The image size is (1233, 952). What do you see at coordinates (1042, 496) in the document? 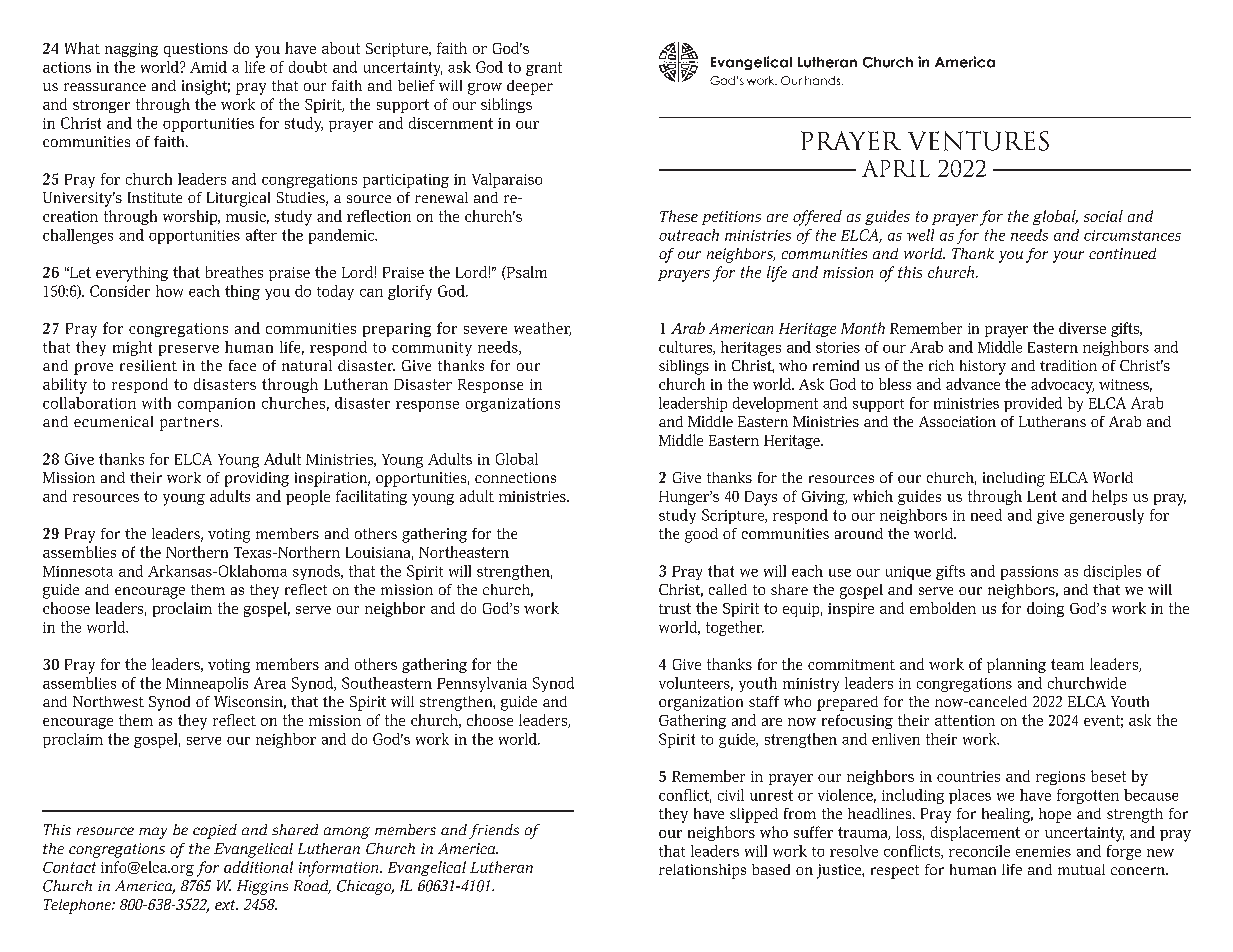
I see `Lent` at bounding box center [1042, 496].
